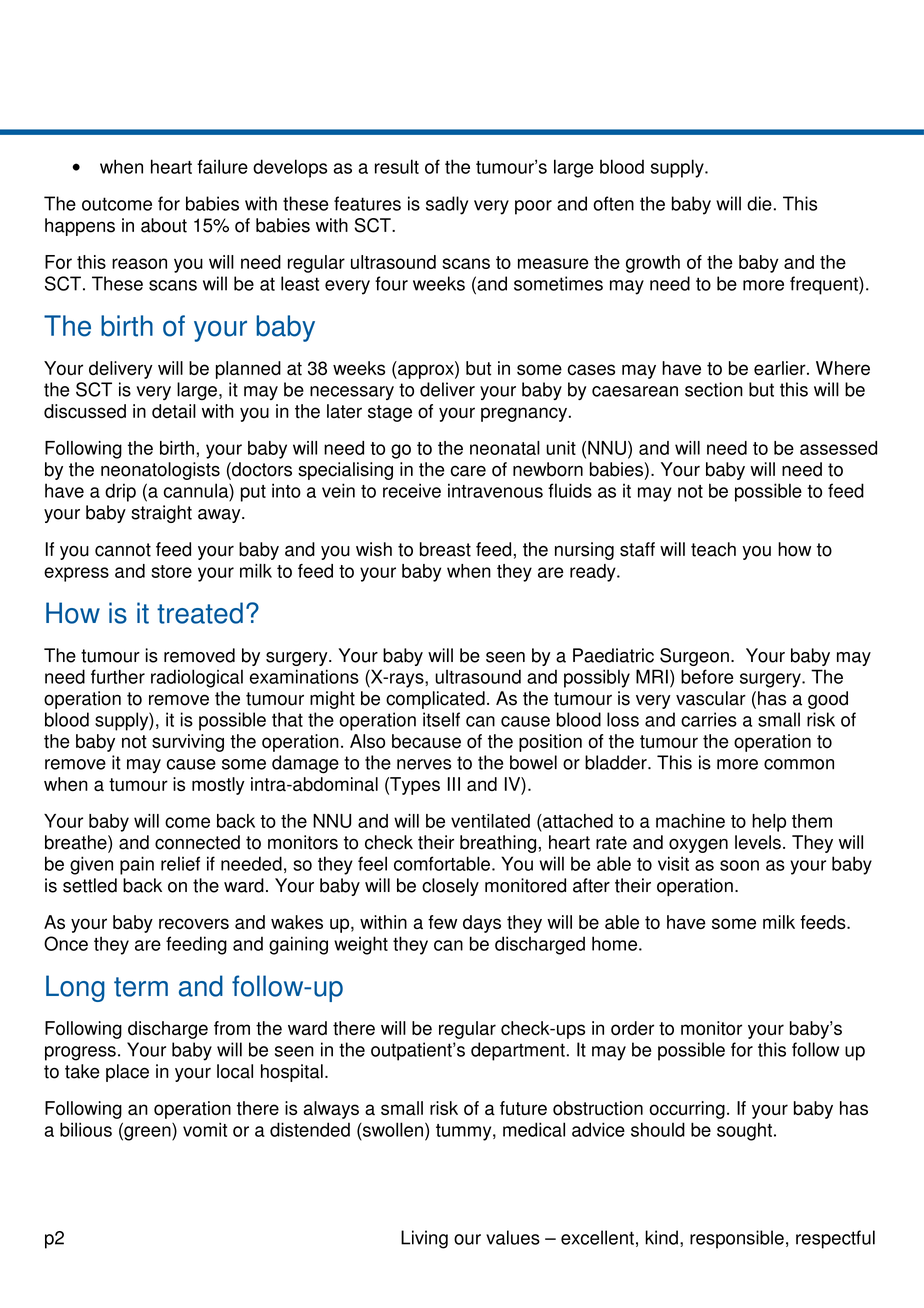 The width and height of the page is (924, 1308). Describe the element at coordinates (445, 549) in the page. I see `breast` at that location.
